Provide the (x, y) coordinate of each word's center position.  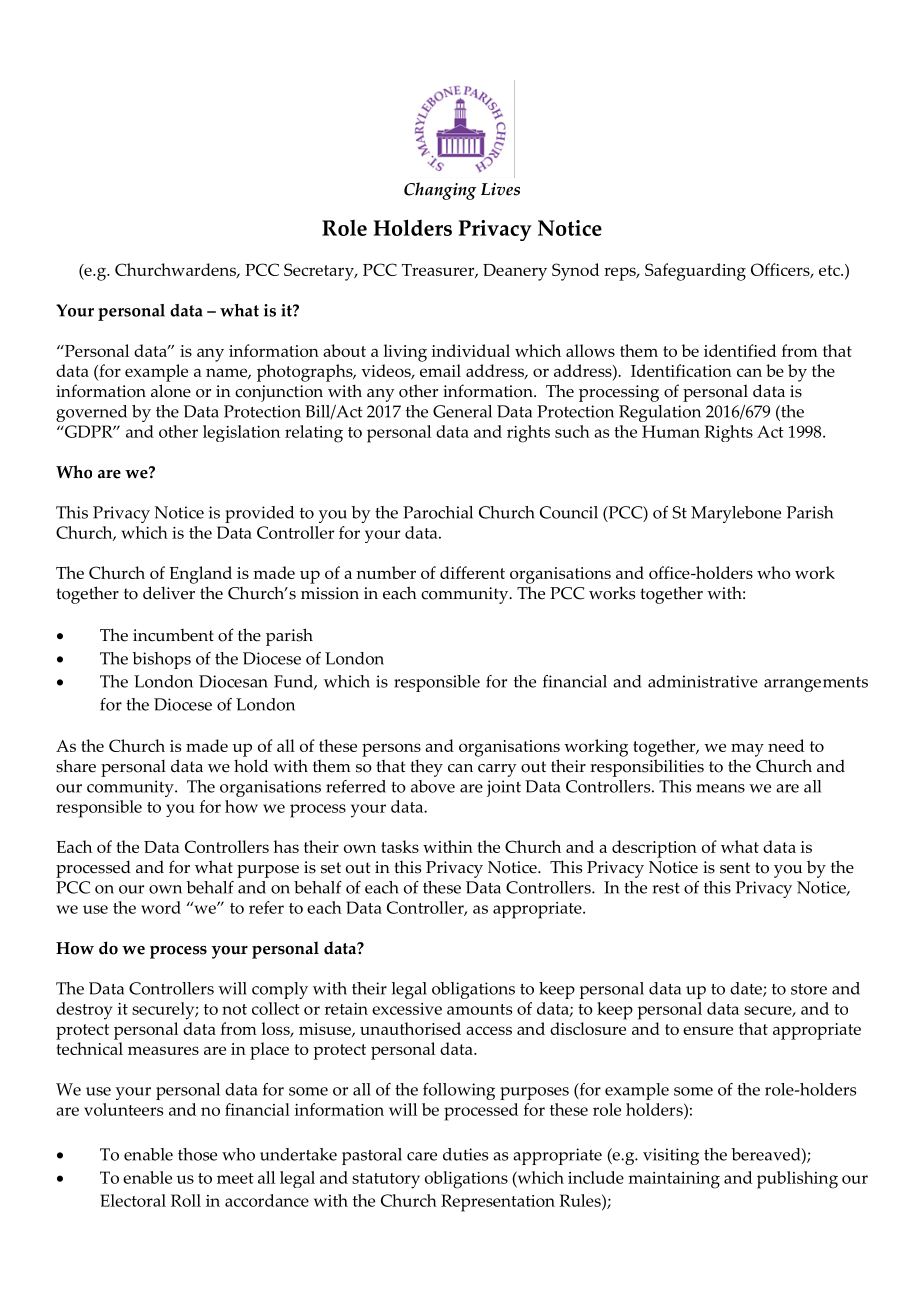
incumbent (173, 635)
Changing (440, 191)
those (197, 1154)
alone (171, 391)
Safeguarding (695, 272)
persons (391, 750)
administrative (703, 681)
